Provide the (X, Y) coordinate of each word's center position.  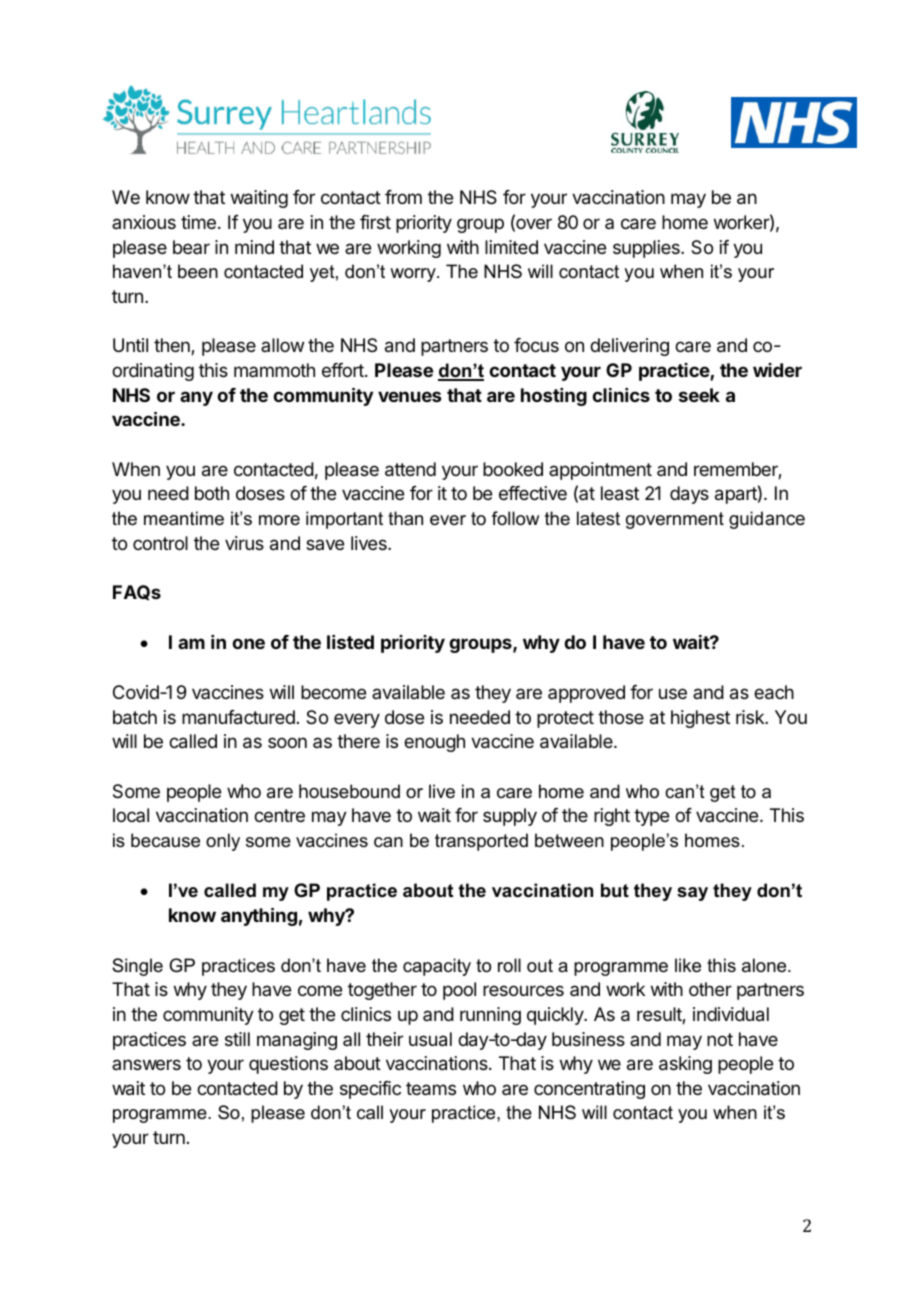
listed (350, 642)
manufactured (238, 717)
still (237, 1039)
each (774, 692)
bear (191, 247)
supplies (647, 249)
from (403, 197)
